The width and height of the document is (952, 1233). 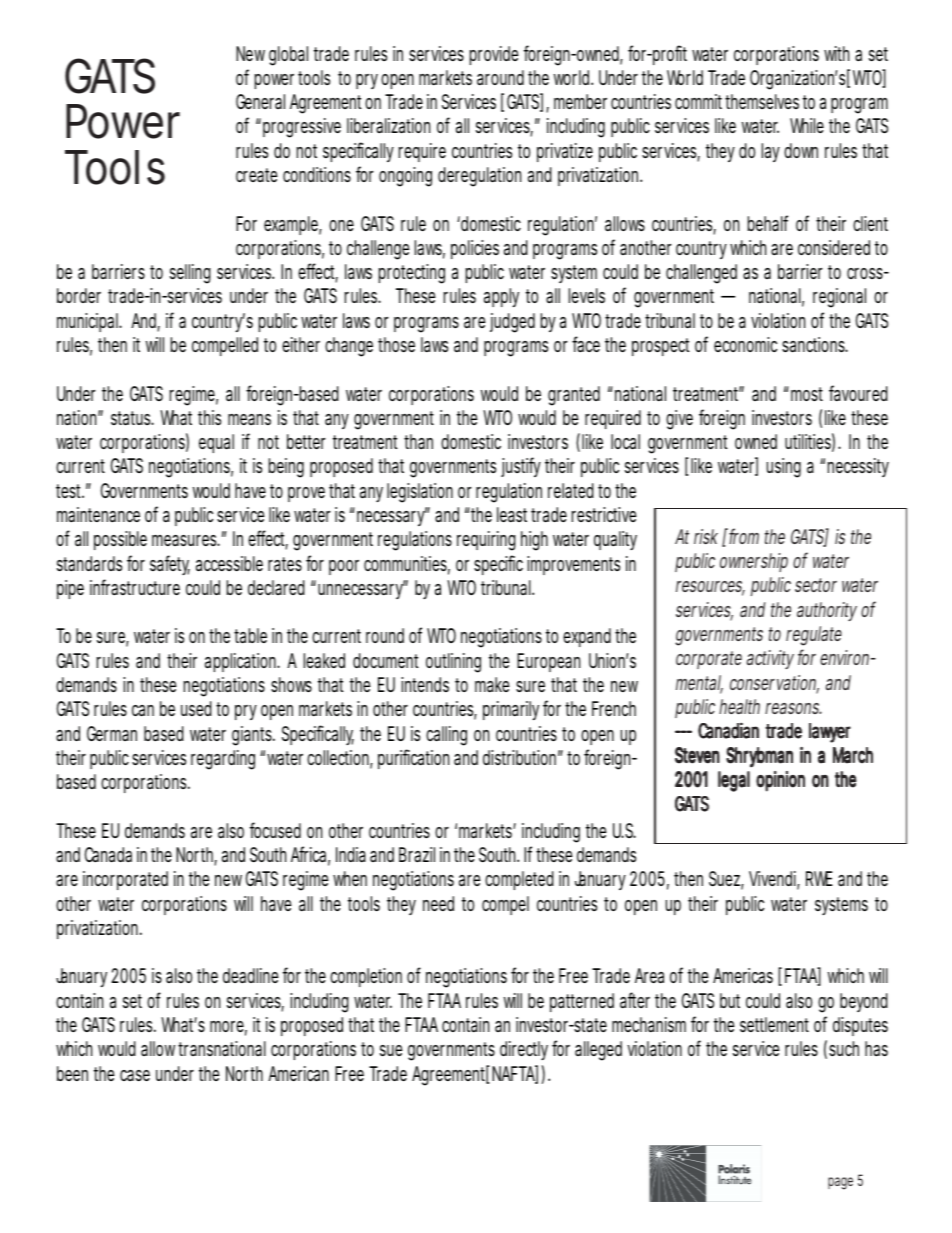 I want to click on economic, so click(x=745, y=344).
